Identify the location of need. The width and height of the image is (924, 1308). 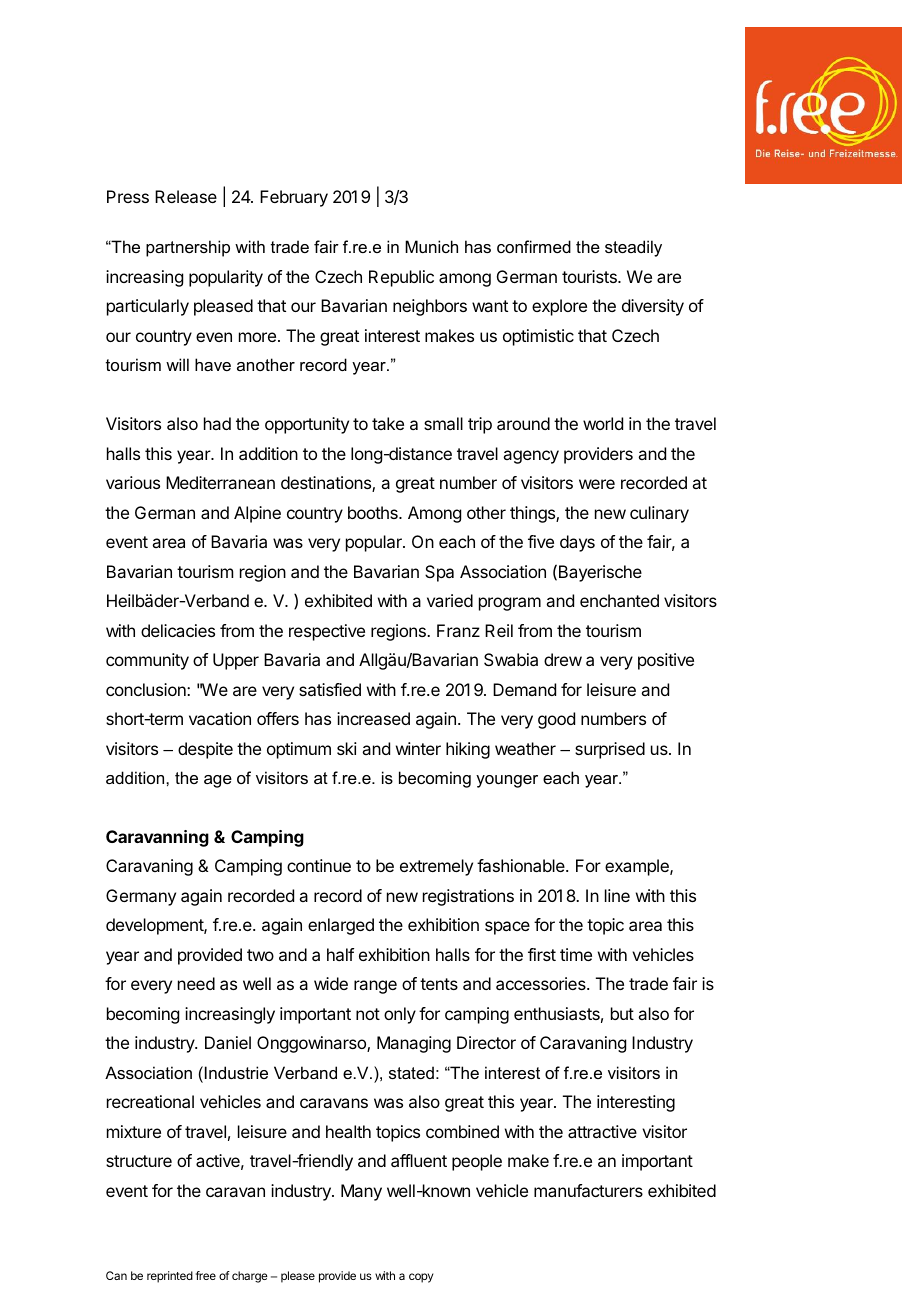
(196, 983).
